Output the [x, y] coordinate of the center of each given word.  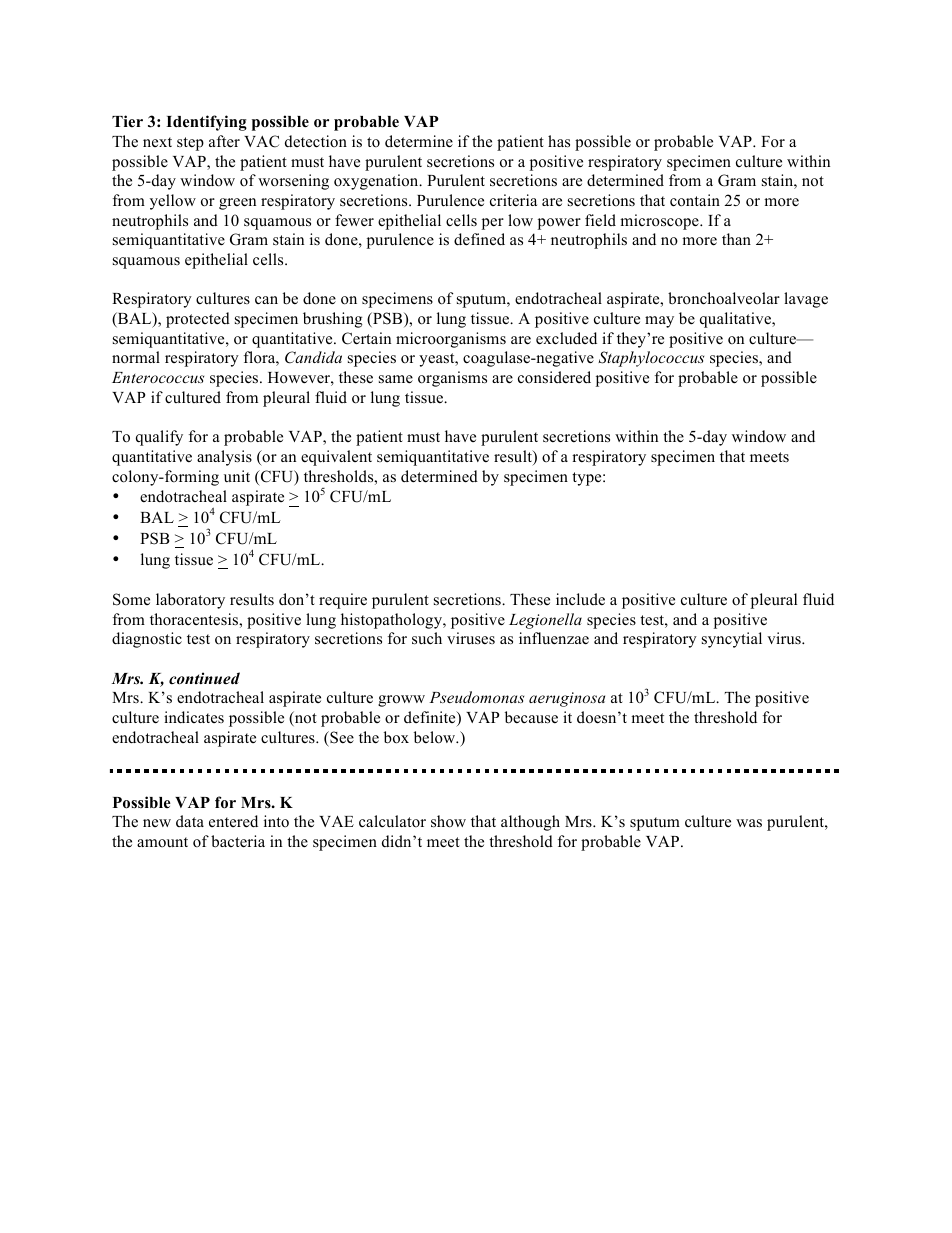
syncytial [732, 640]
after [224, 141]
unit [237, 476]
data [190, 821]
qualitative [736, 320]
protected [198, 320]
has [559, 141]
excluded [566, 338]
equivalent [336, 458]
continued [204, 678]
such [427, 638]
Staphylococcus [651, 359]
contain [695, 200]
